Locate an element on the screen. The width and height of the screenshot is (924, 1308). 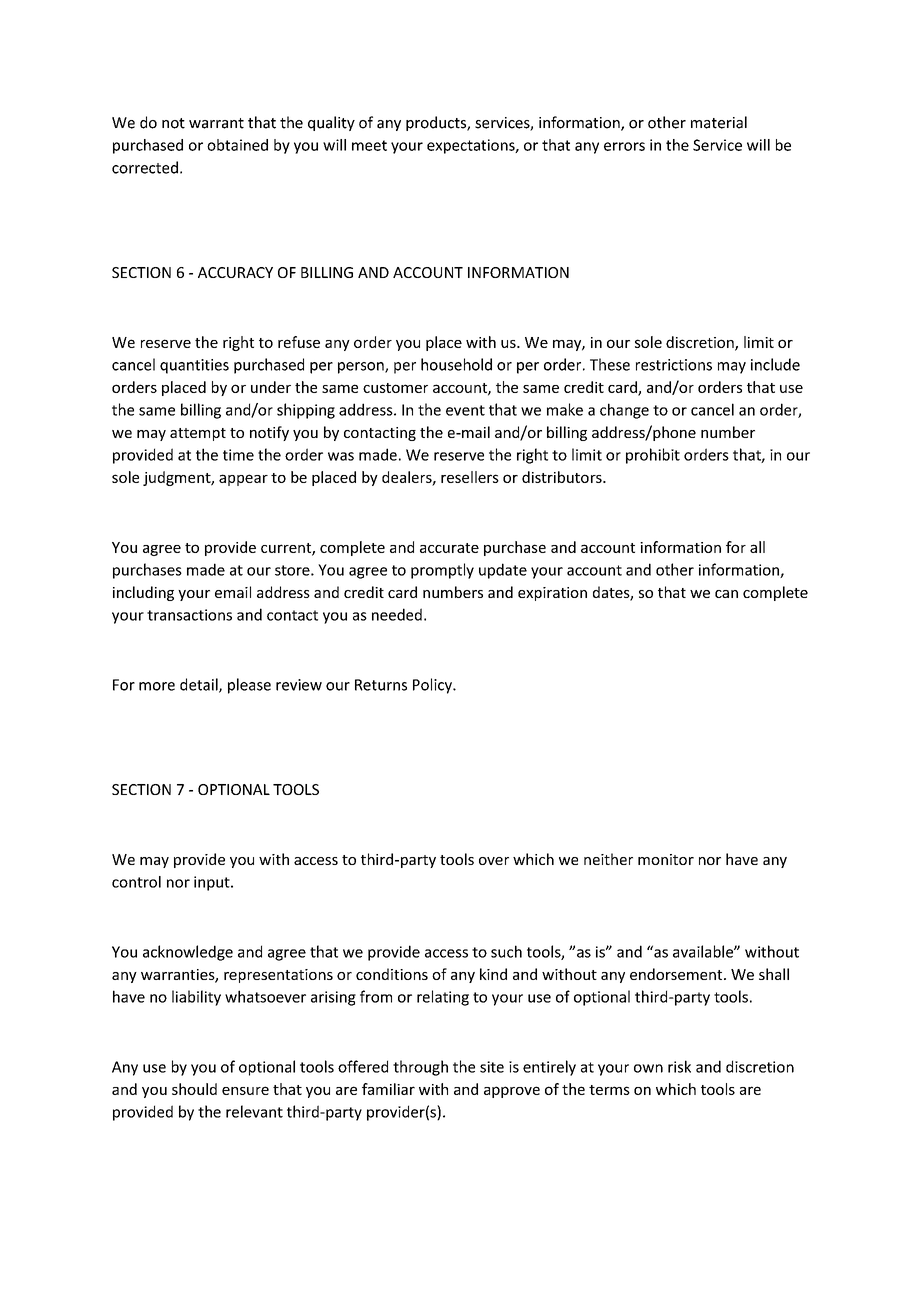
meet is located at coordinates (369, 145).
